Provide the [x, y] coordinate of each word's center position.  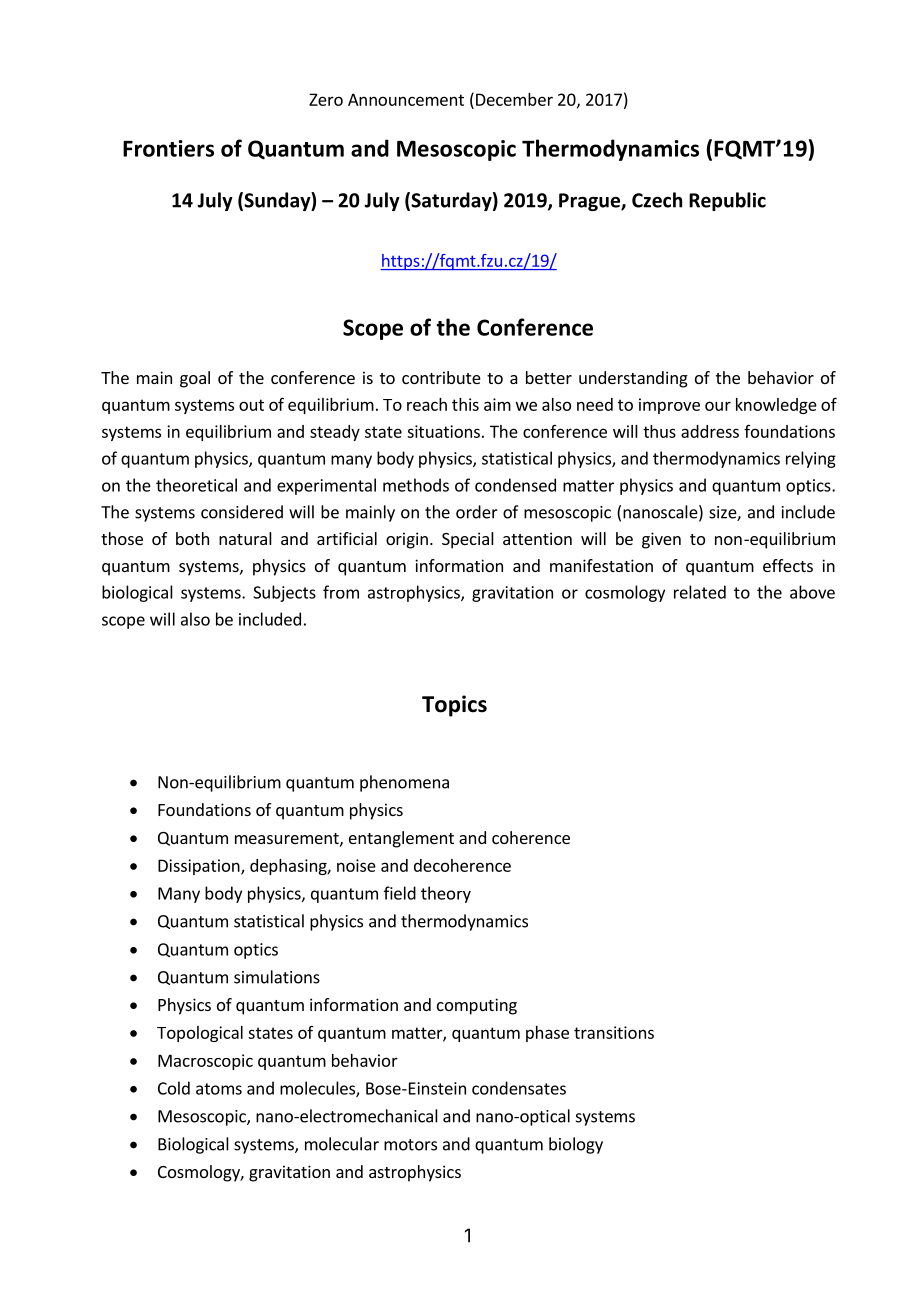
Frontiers [168, 148]
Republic [727, 201]
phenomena [404, 783]
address [710, 431]
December [514, 99]
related [700, 592]
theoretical [196, 485]
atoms [219, 1089]
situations [443, 431]
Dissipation [200, 867]
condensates [519, 1088]
